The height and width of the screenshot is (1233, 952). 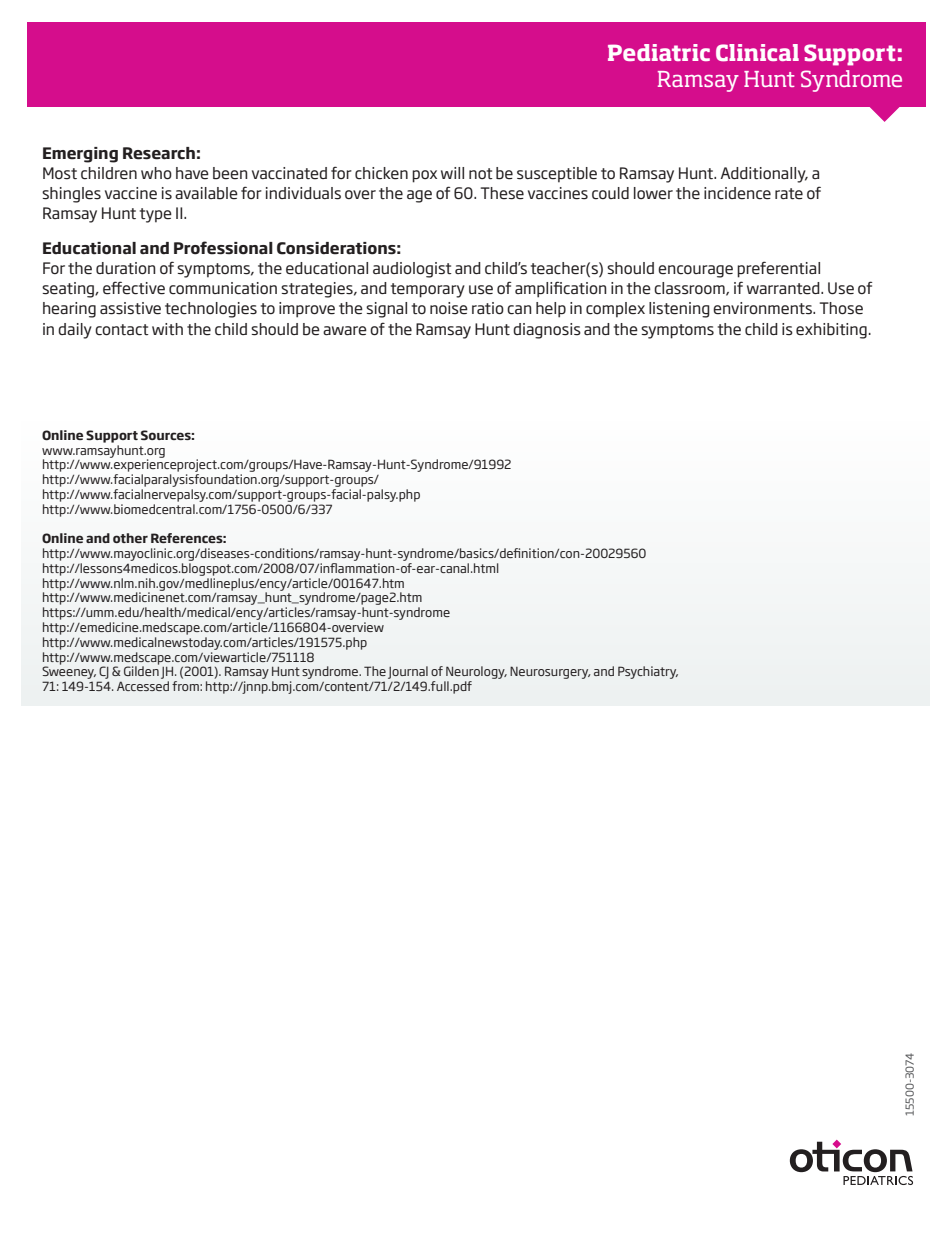 I want to click on Accessed, so click(x=143, y=686).
